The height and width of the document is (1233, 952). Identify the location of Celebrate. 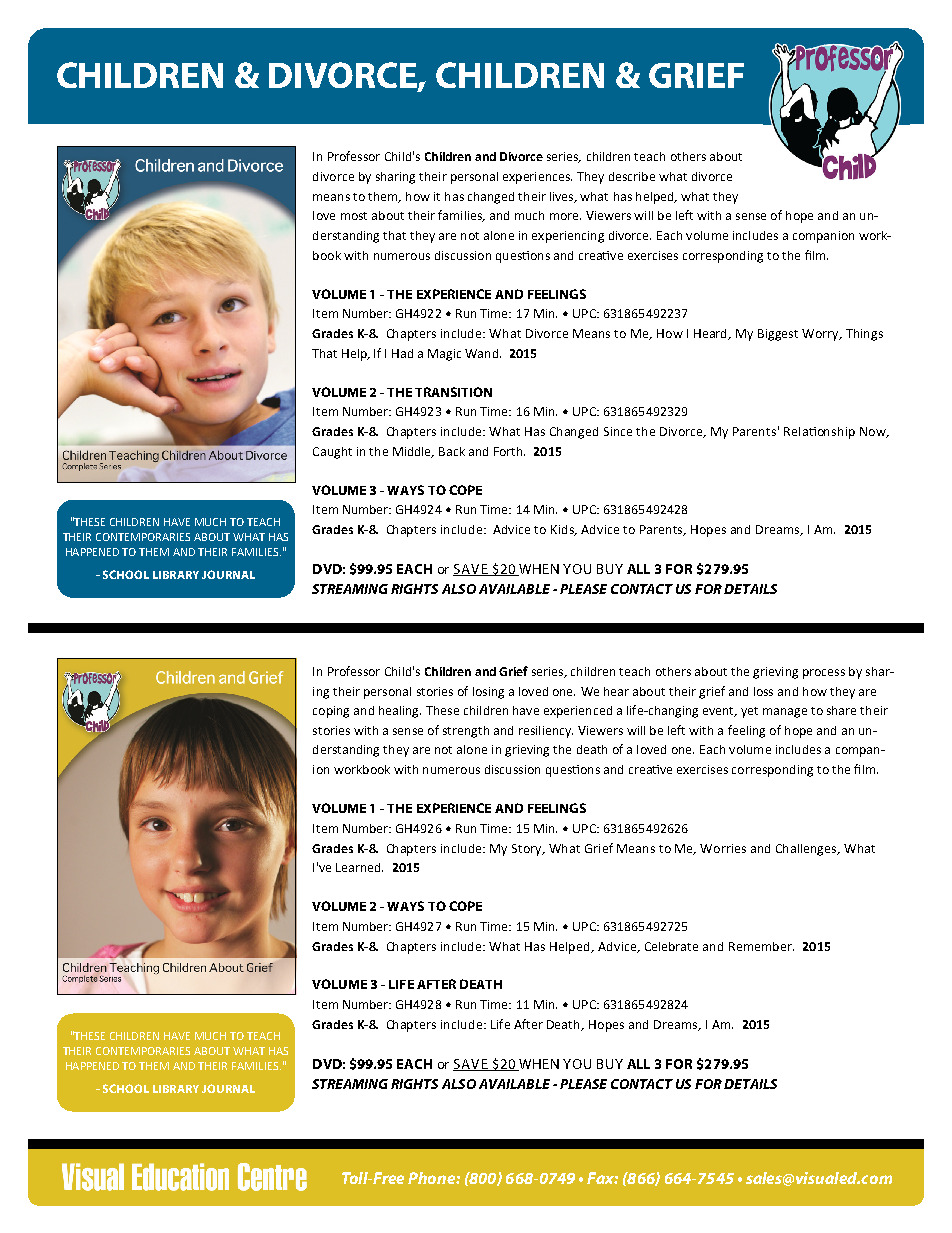
(671, 946).
